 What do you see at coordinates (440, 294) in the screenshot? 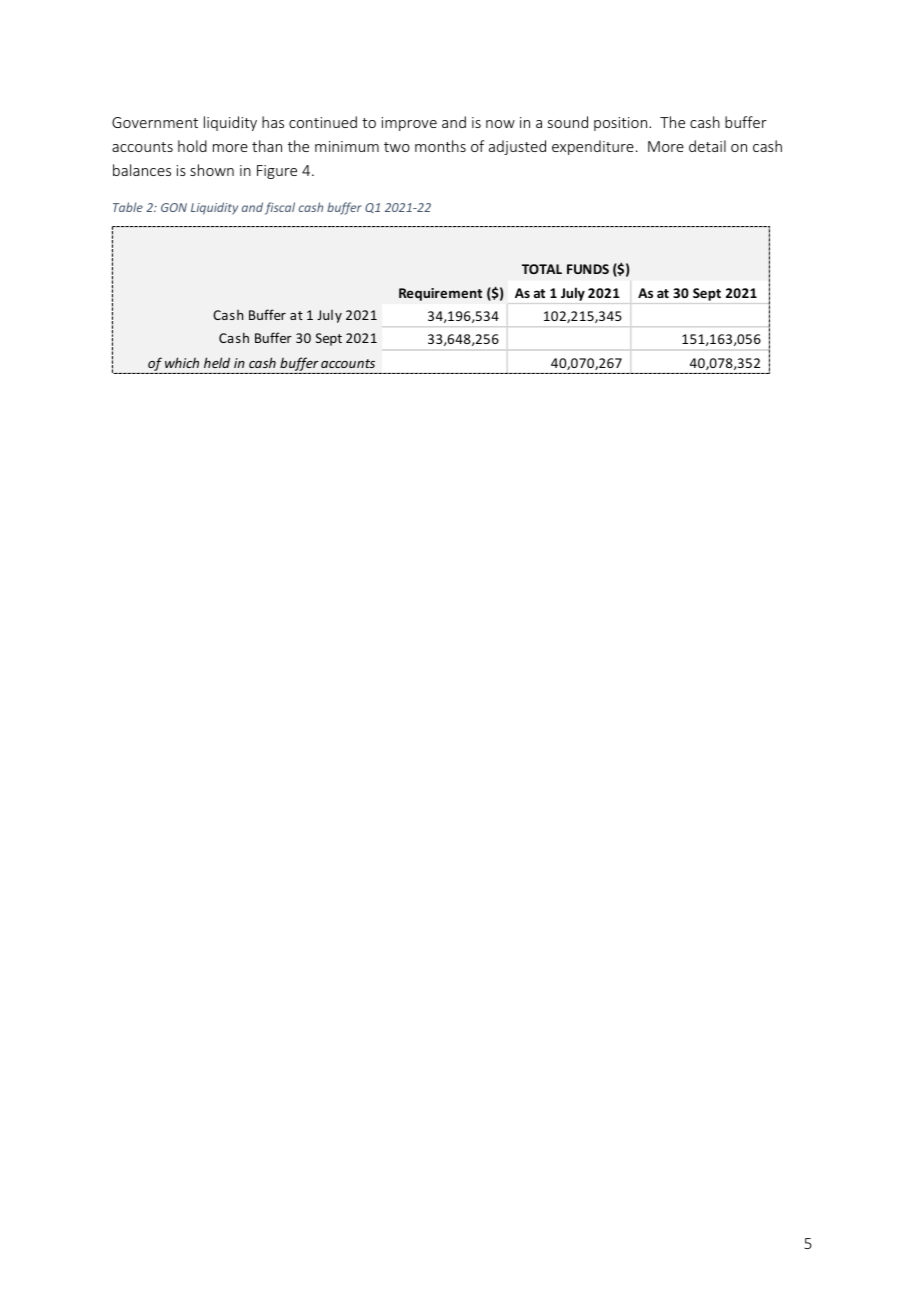
I see `Requirement` at bounding box center [440, 294].
